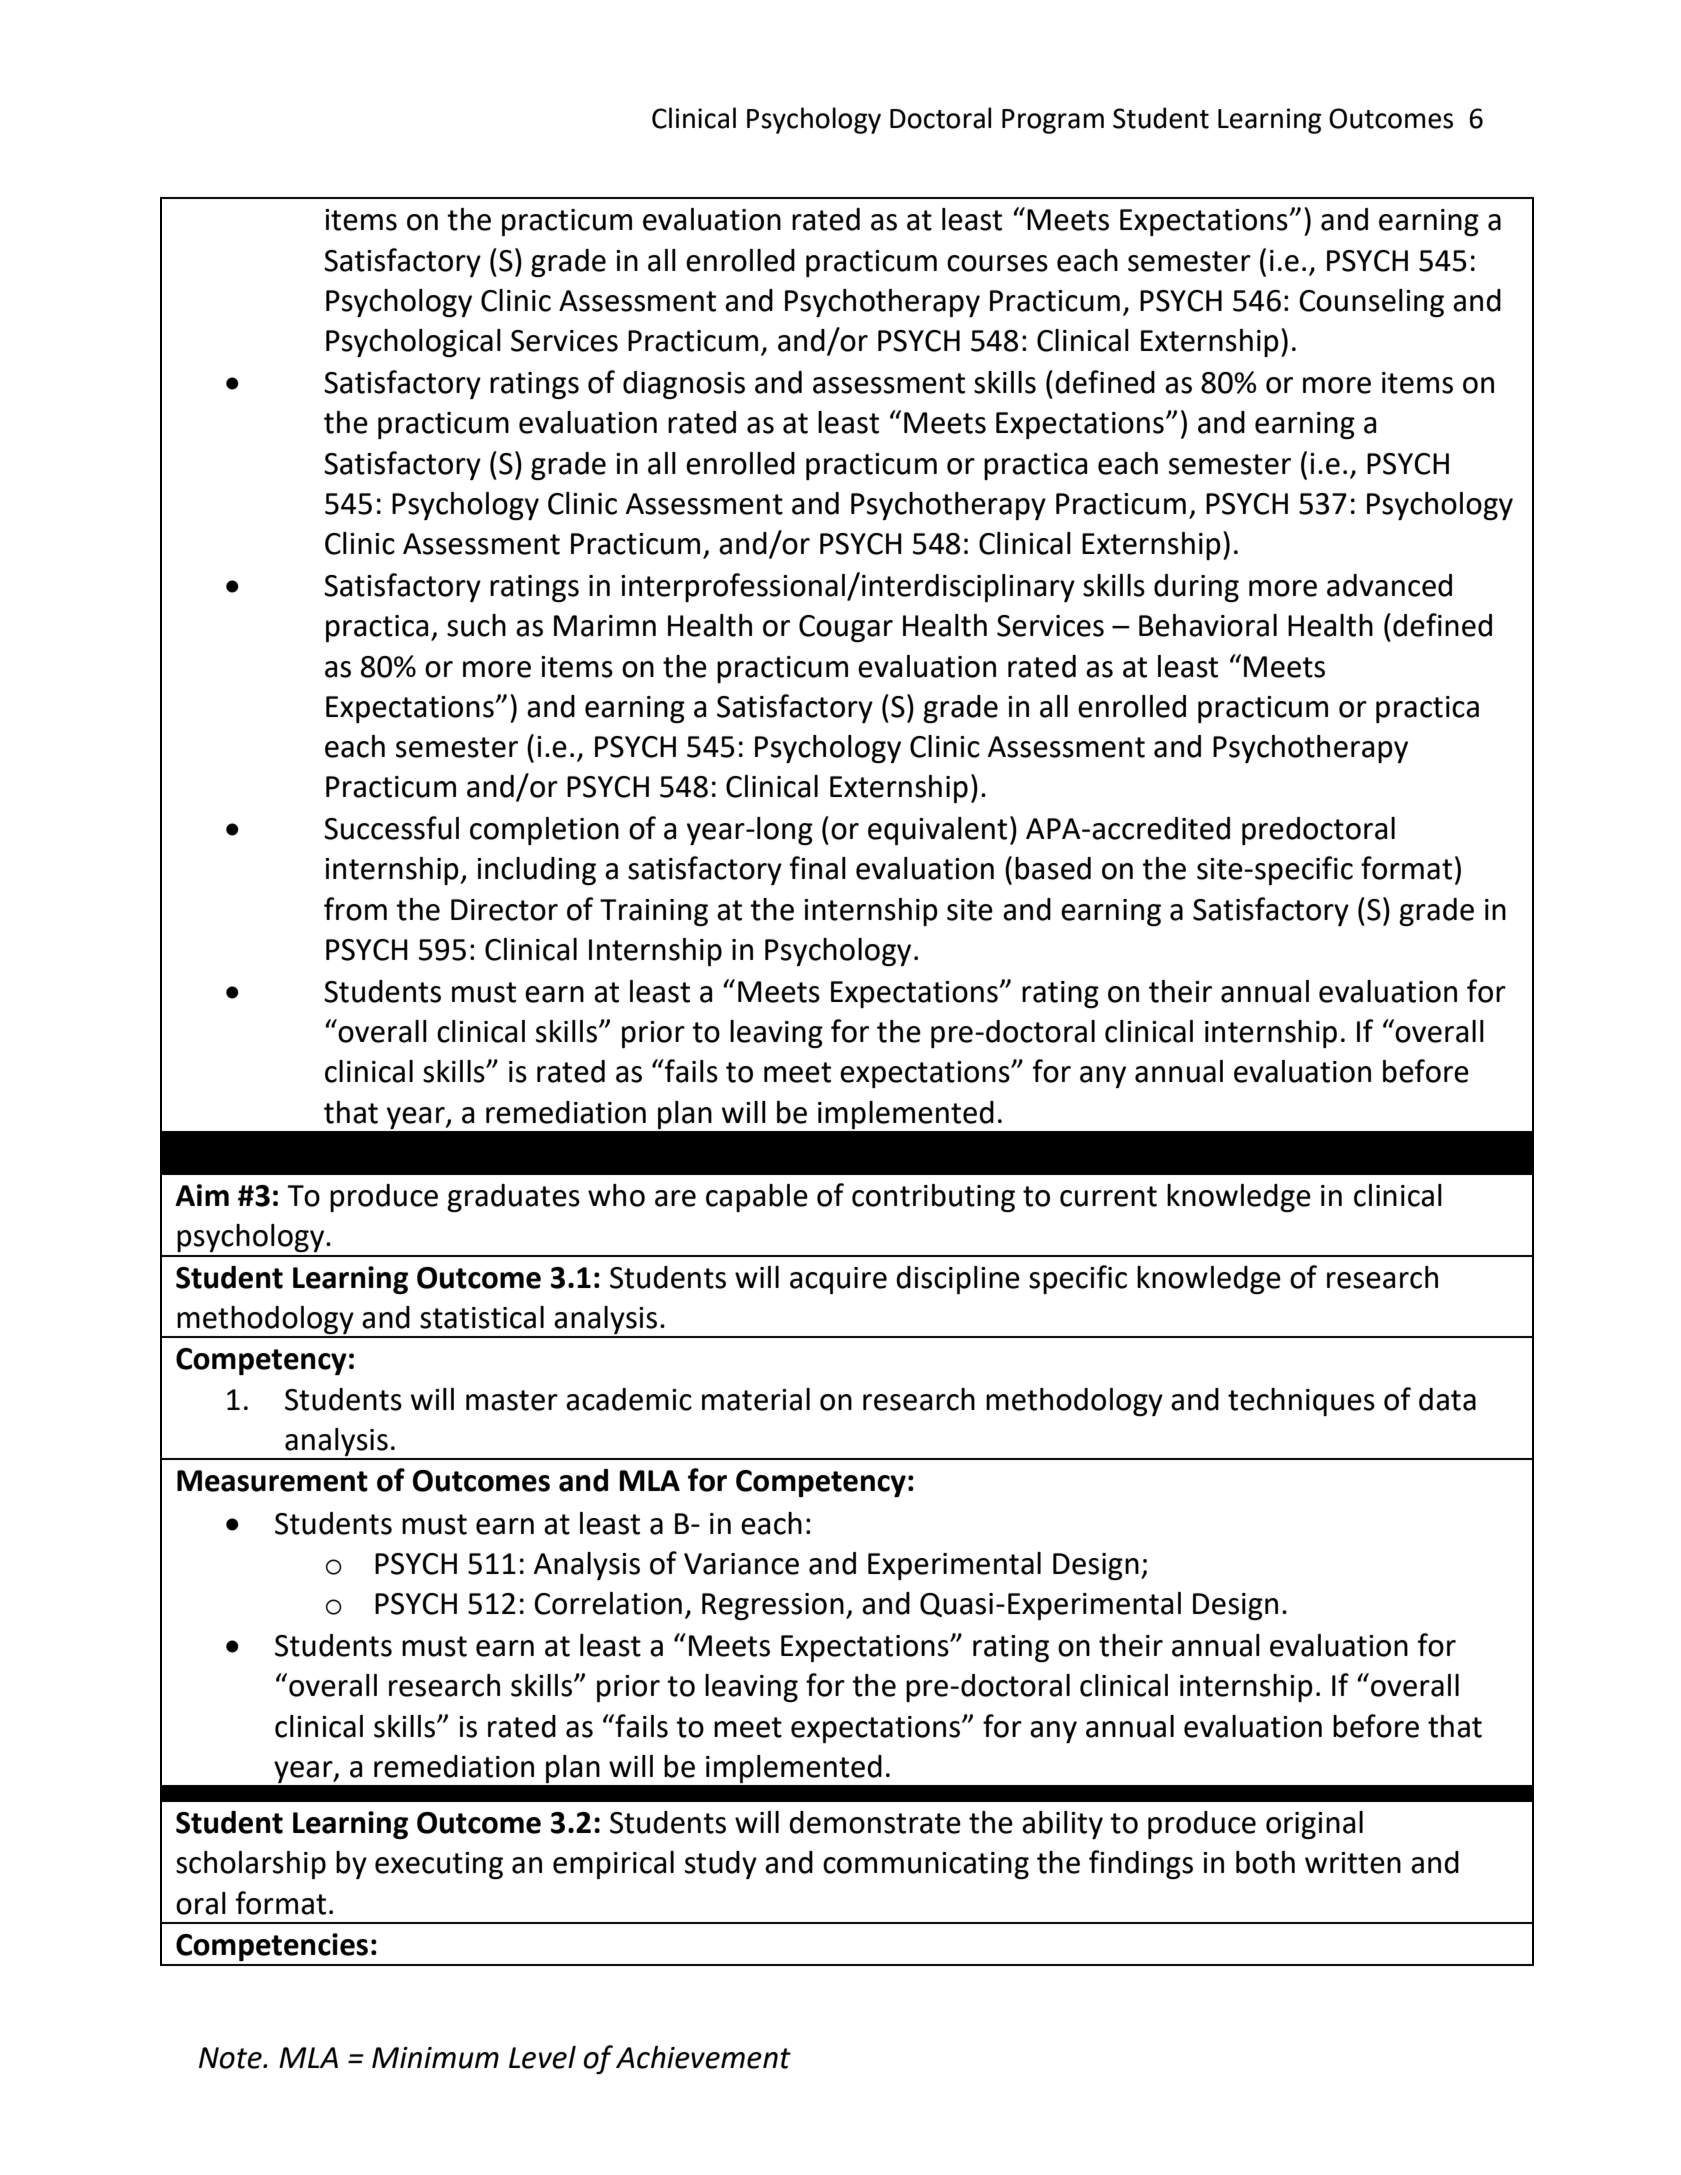  Describe the element at coordinates (756, 1399) in the screenshot. I see `material` at that location.
